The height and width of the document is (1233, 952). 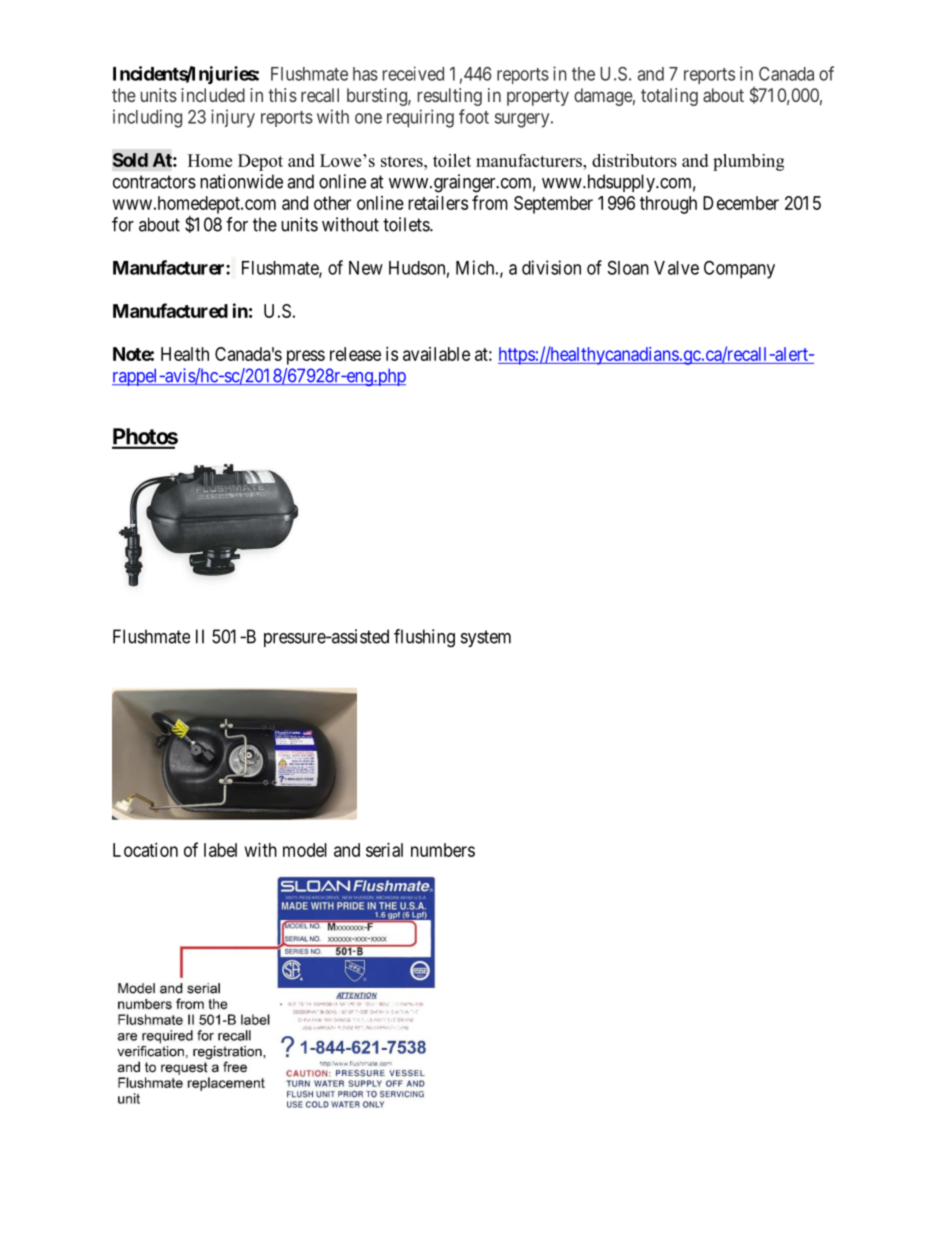 I want to click on system, so click(x=486, y=638).
